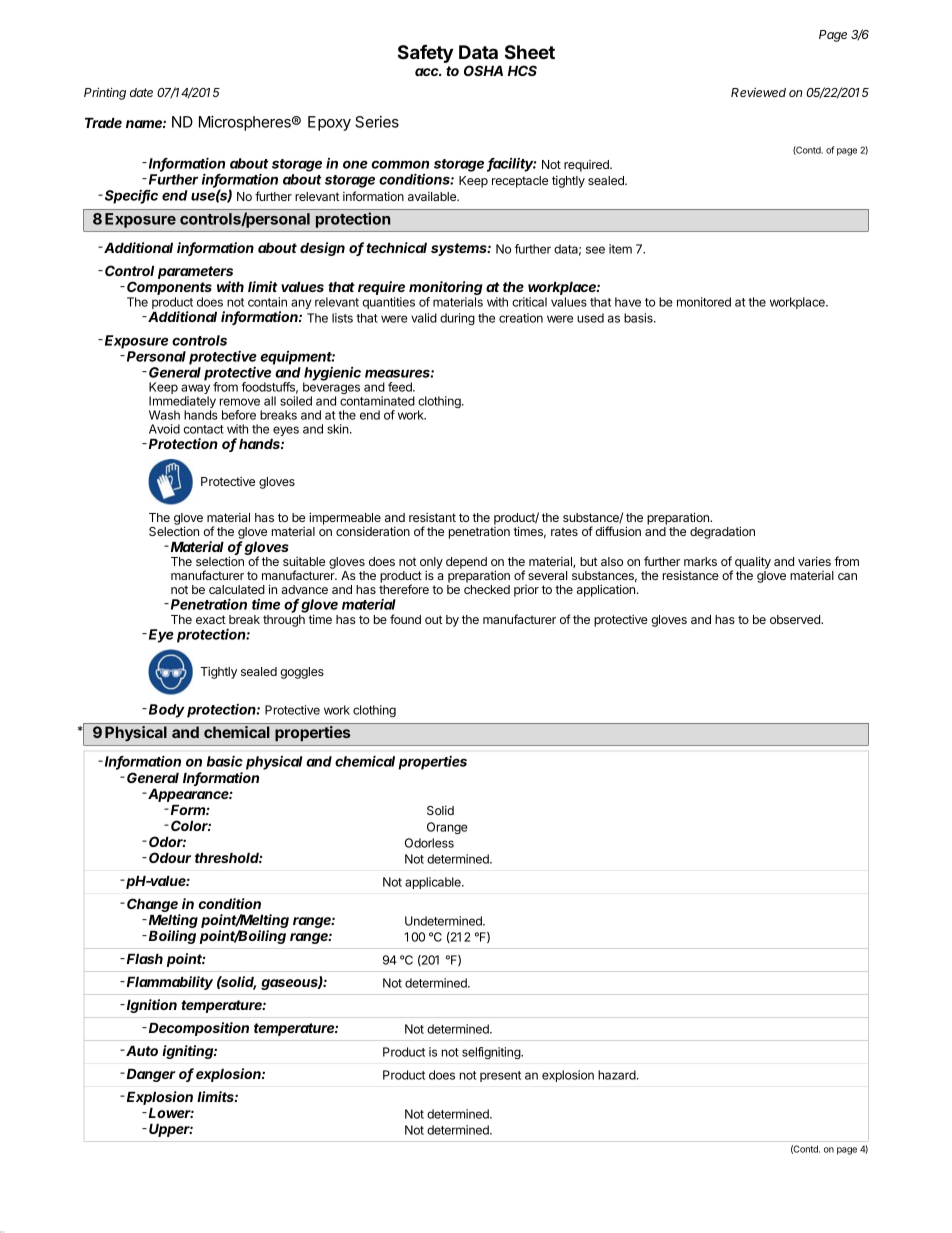 Image resolution: width=952 pixels, height=1233 pixels. I want to click on date, so click(141, 92).
